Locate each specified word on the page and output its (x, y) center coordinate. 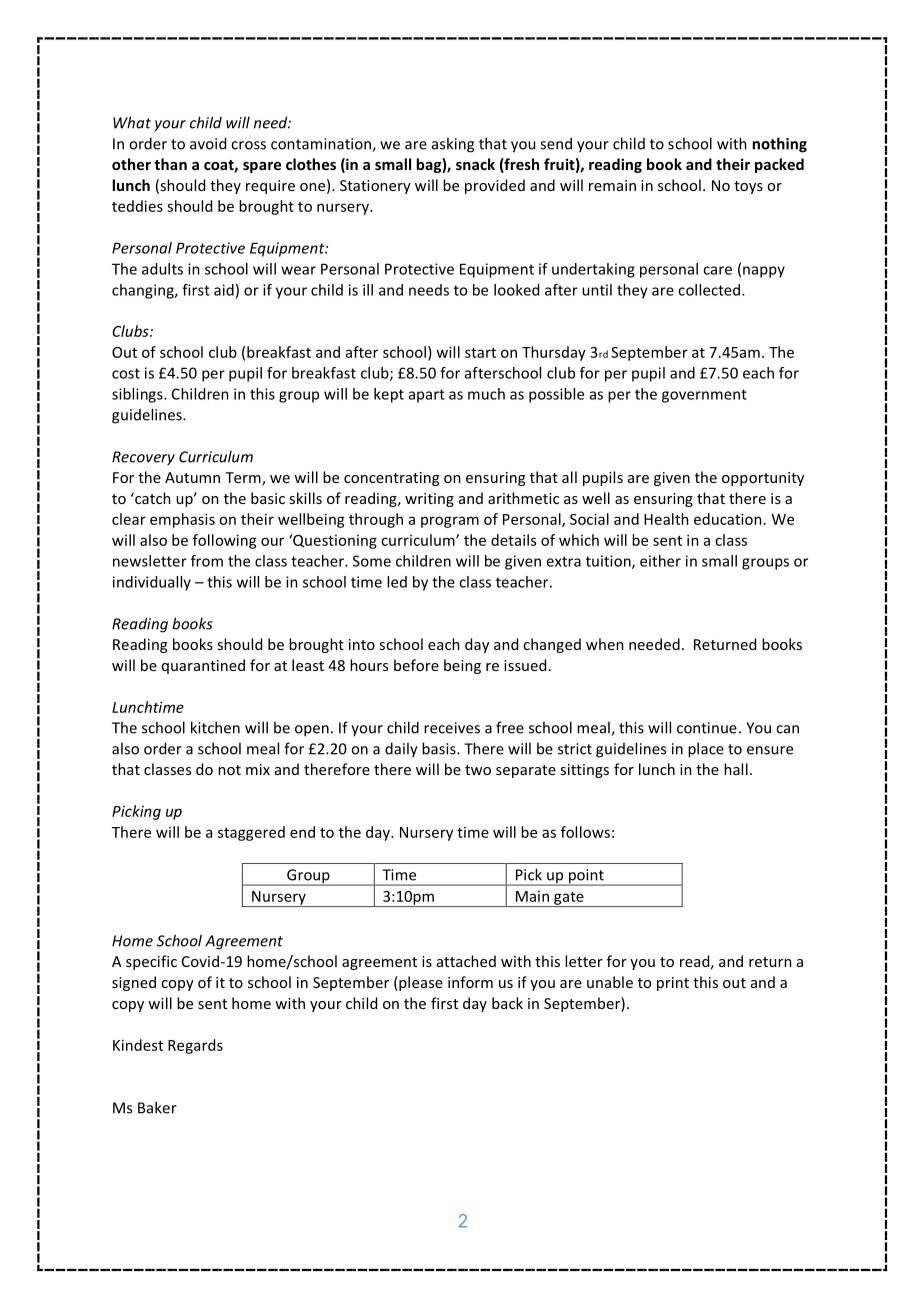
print (673, 984)
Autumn (192, 477)
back (507, 1003)
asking (453, 145)
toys (748, 187)
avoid (208, 143)
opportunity (763, 479)
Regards (195, 1046)
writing (429, 500)
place (706, 750)
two (478, 770)
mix (258, 769)
